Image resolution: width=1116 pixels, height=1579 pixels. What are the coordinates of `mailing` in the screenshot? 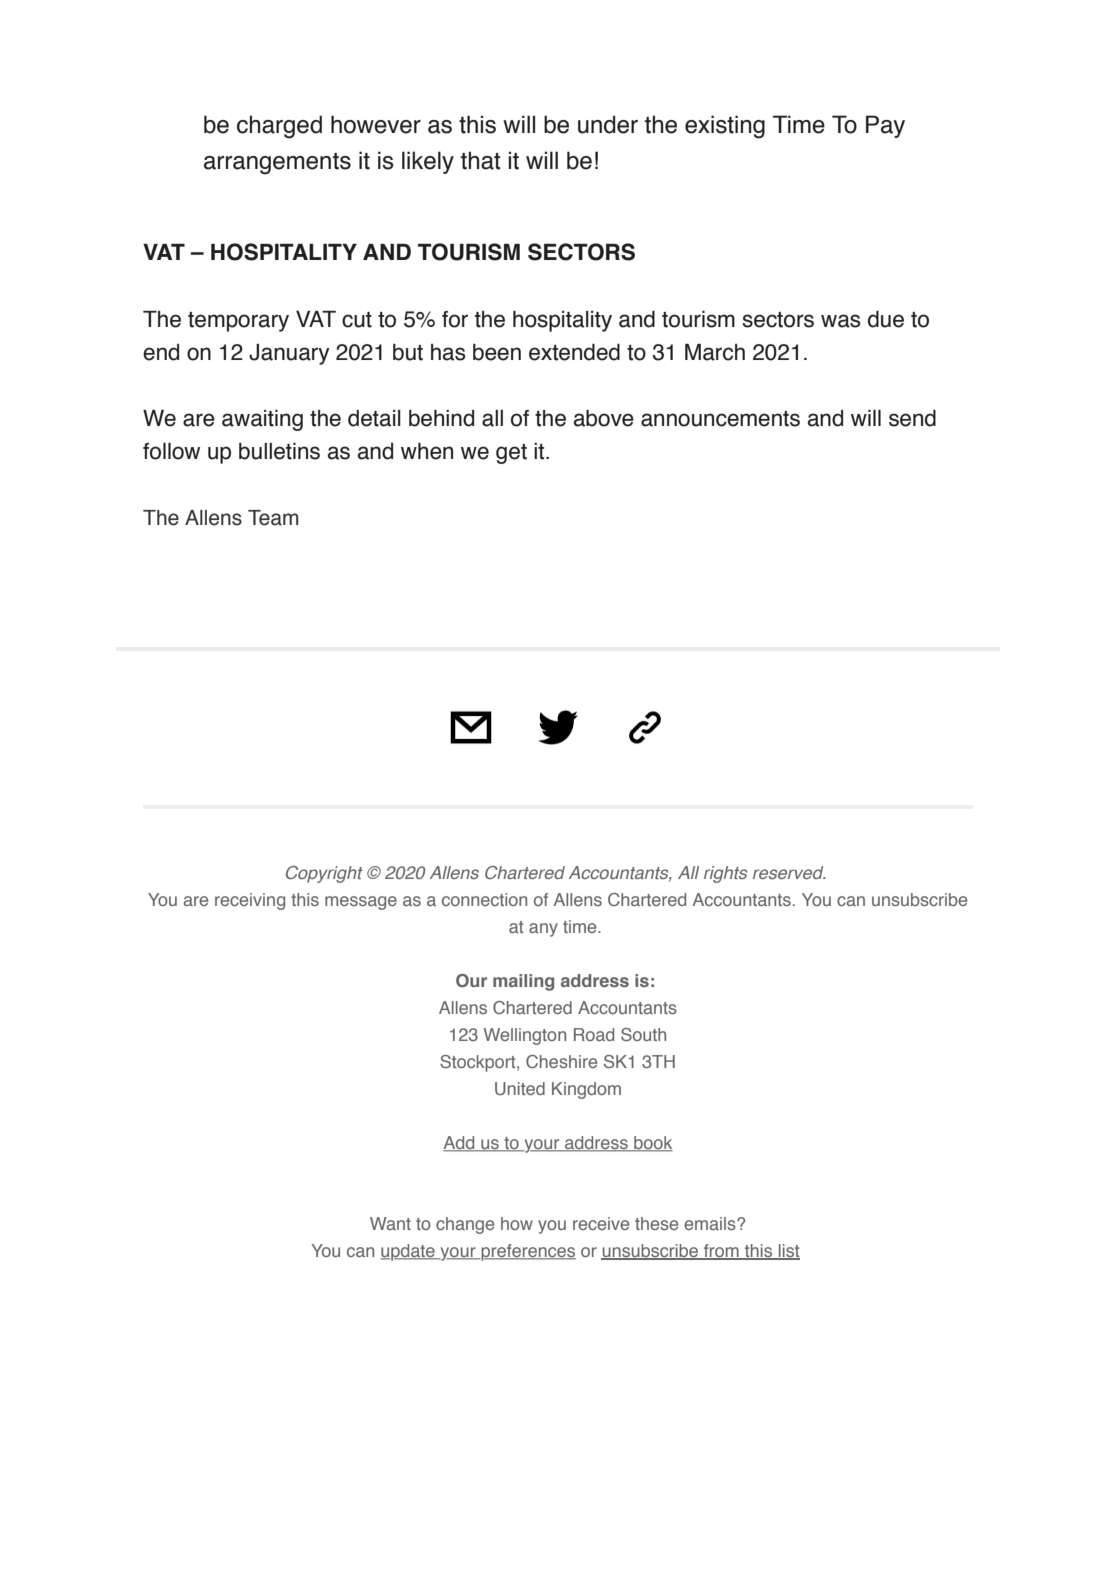 It's located at (523, 982).
